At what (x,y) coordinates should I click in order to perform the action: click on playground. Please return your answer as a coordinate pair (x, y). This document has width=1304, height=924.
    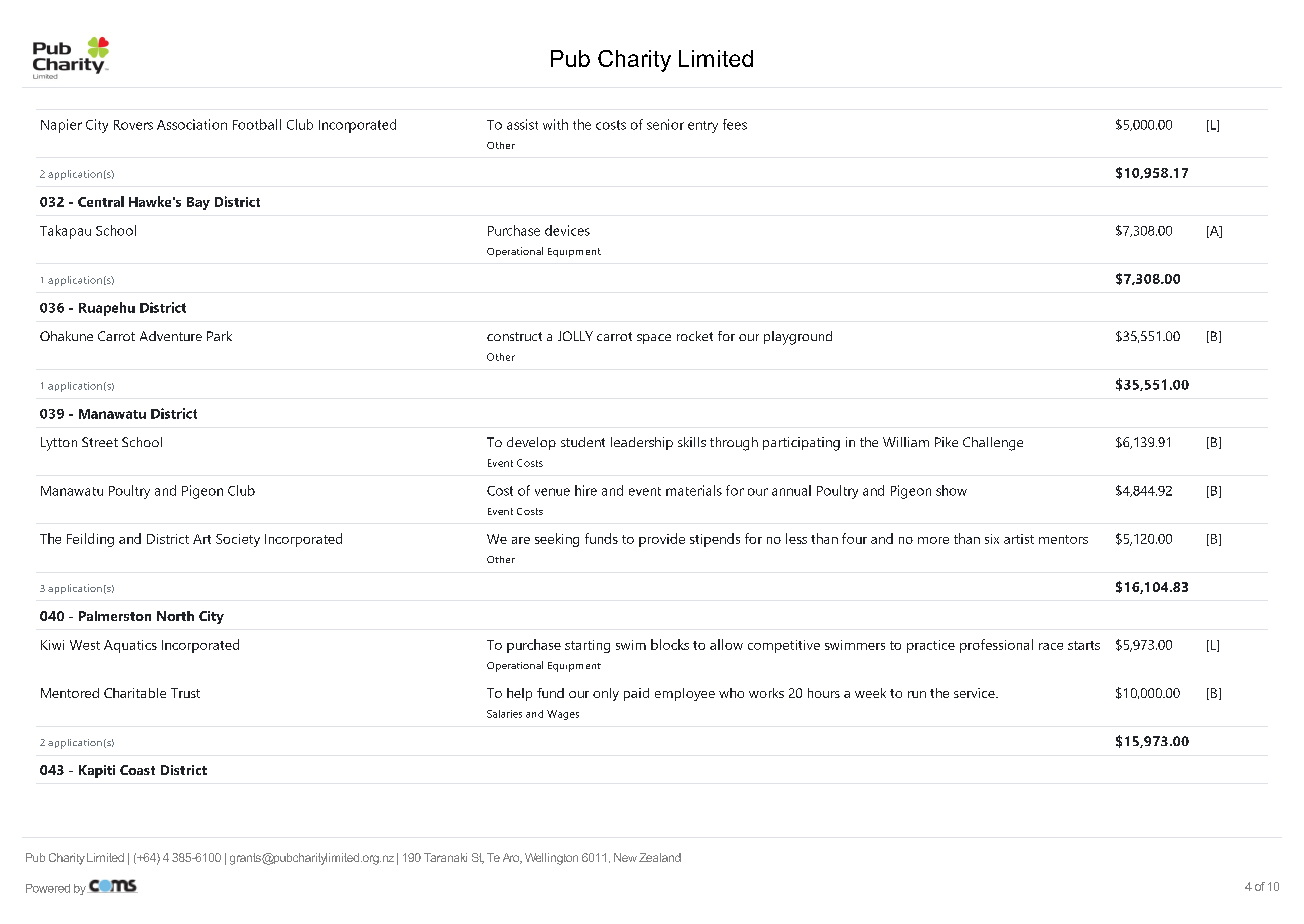
    Looking at the image, I should click on (798, 338).
